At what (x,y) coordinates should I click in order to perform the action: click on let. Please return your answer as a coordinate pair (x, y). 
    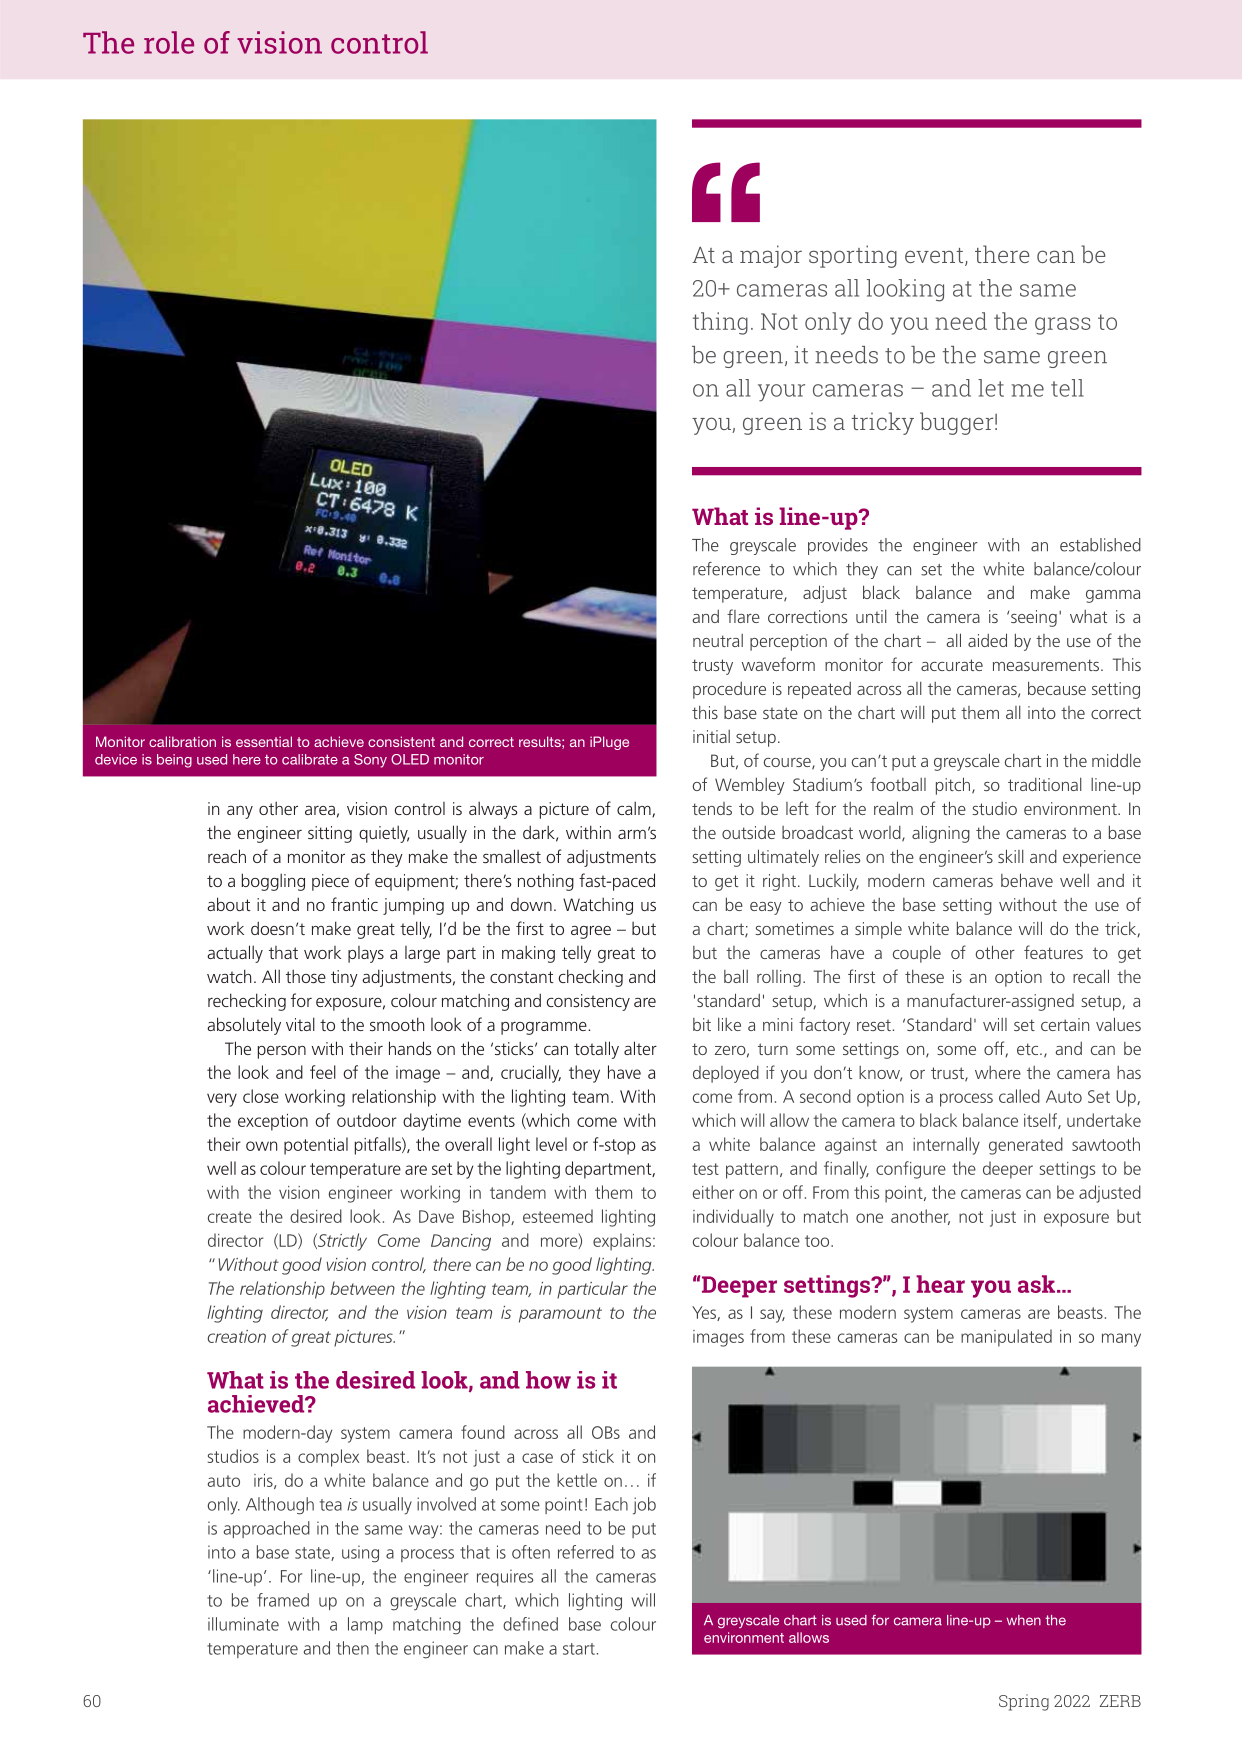
    Looking at the image, I should click on (991, 388).
